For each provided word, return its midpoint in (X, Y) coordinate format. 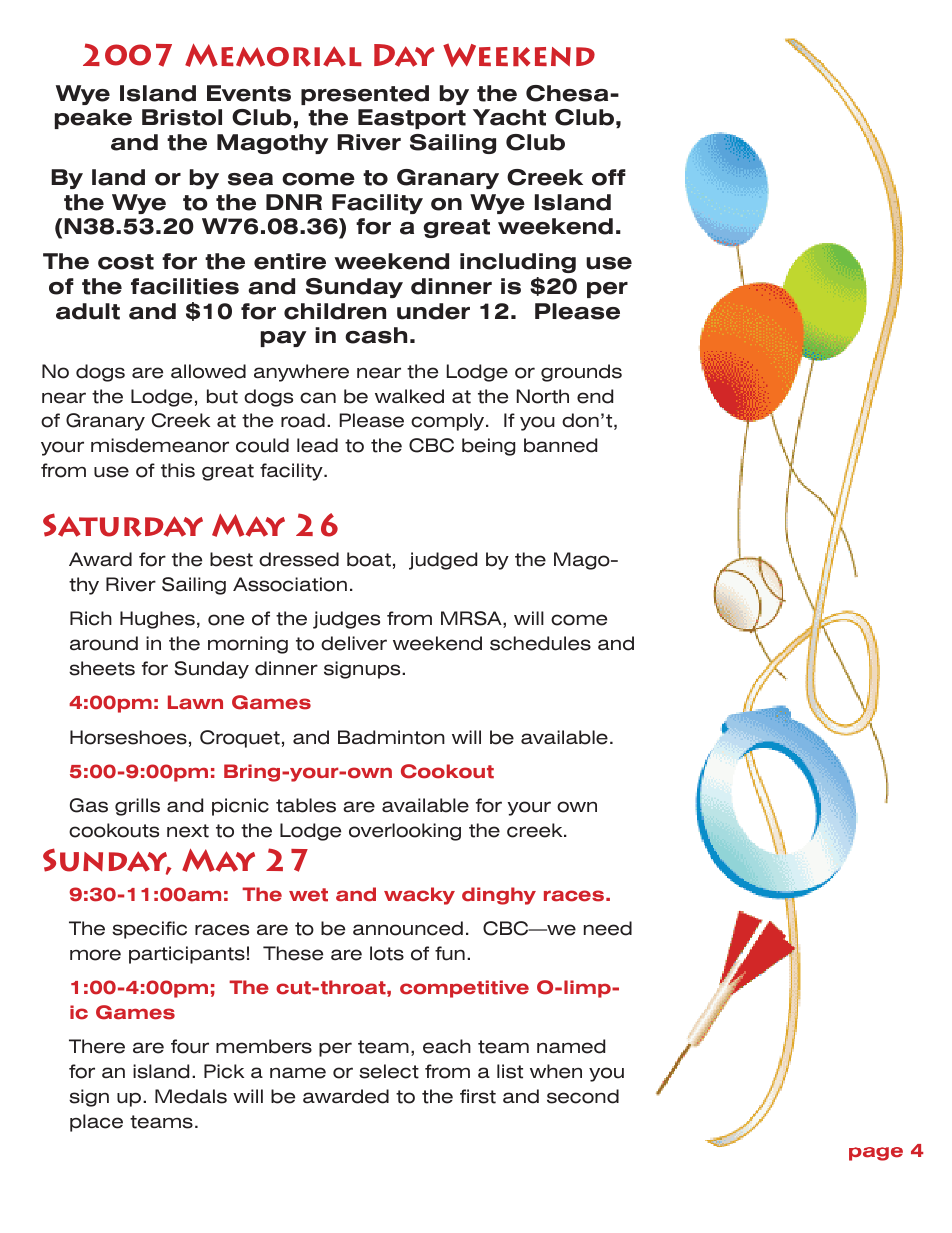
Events (249, 93)
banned (560, 445)
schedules (540, 643)
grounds (581, 373)
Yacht (509, 117)
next (188, 831)
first (478, 1096)
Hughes (157, 620)
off (609, 177)
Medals (191, 1096)
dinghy (499, 896)
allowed (208, 371)
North (543, 396)
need (608, 928)
